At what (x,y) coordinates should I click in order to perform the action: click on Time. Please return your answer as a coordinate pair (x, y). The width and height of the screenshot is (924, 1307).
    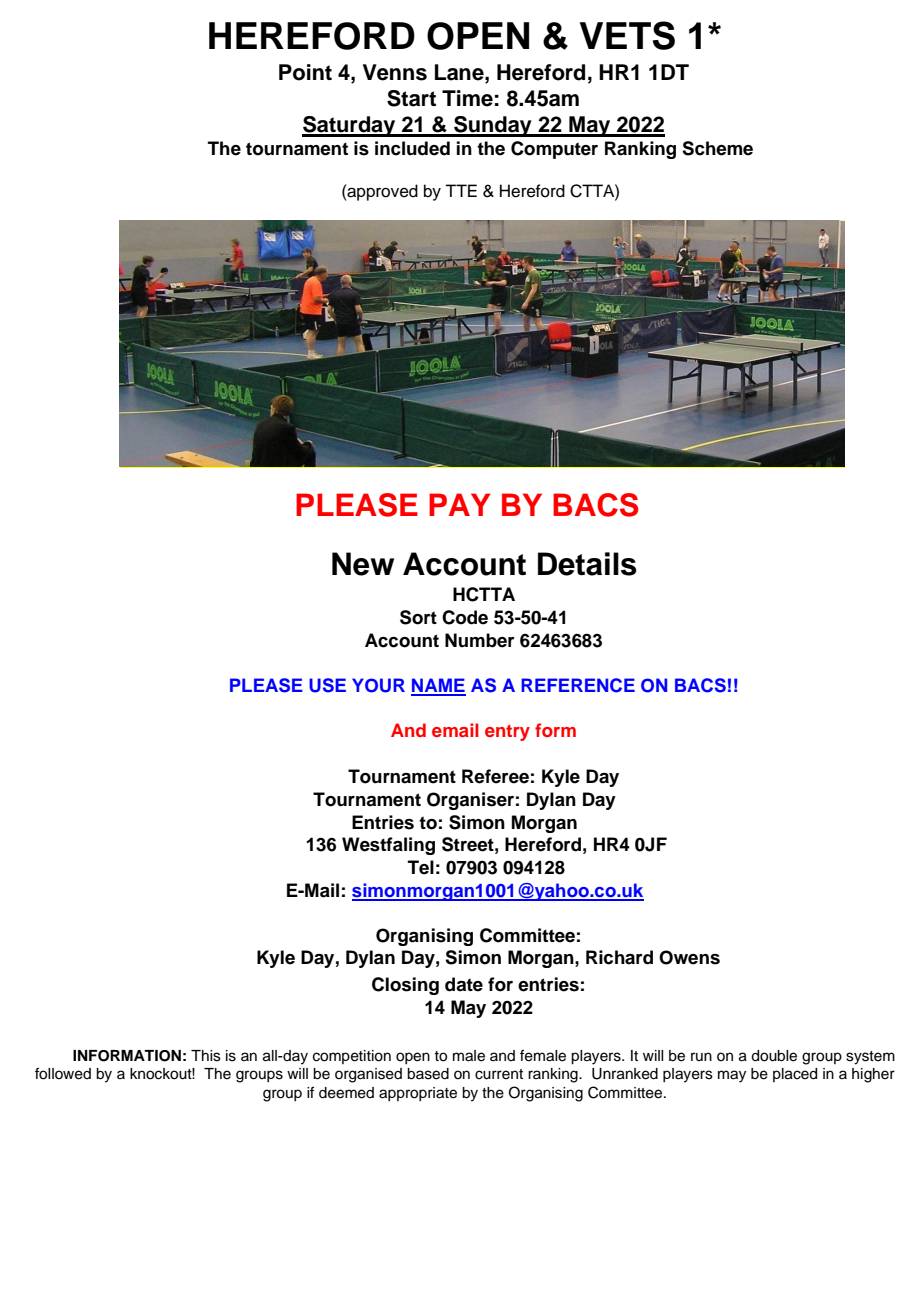
    Looking at the image, I should click on (467, 98).
